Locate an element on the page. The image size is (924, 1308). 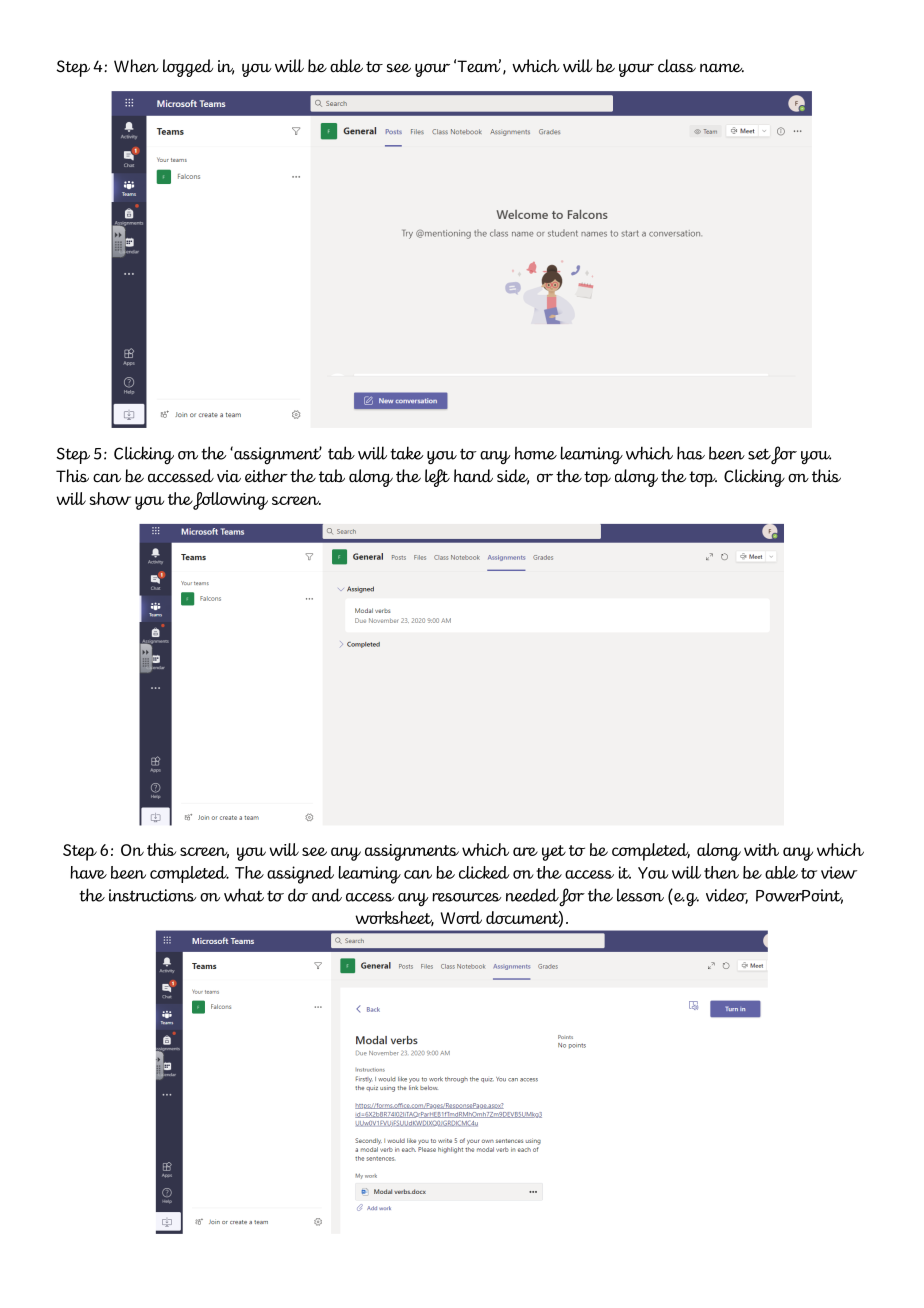
name is located at coordinates (722, 68).
